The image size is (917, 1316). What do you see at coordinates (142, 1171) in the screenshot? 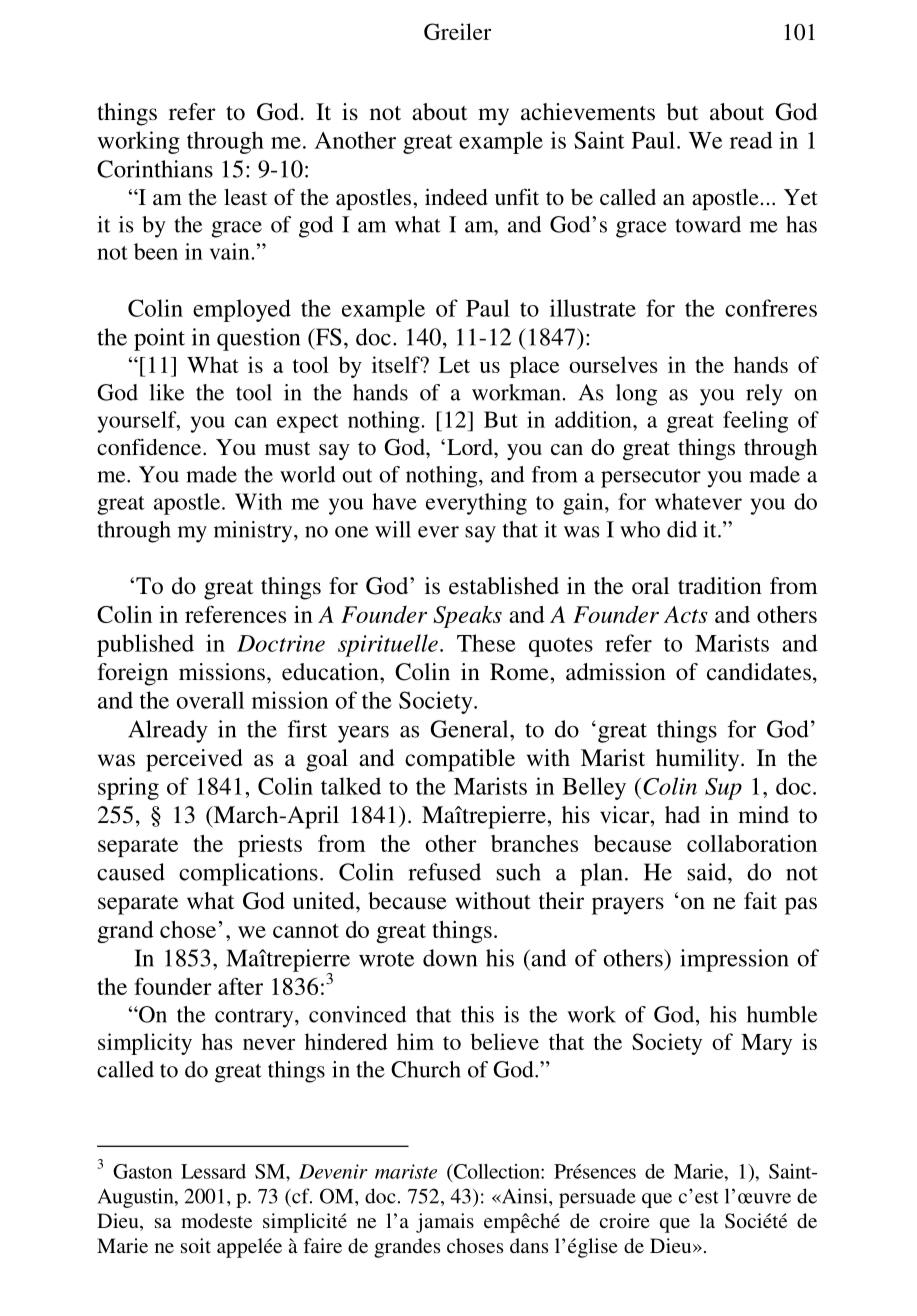
I see `Gaston` at bounding box center [142, 1171].
